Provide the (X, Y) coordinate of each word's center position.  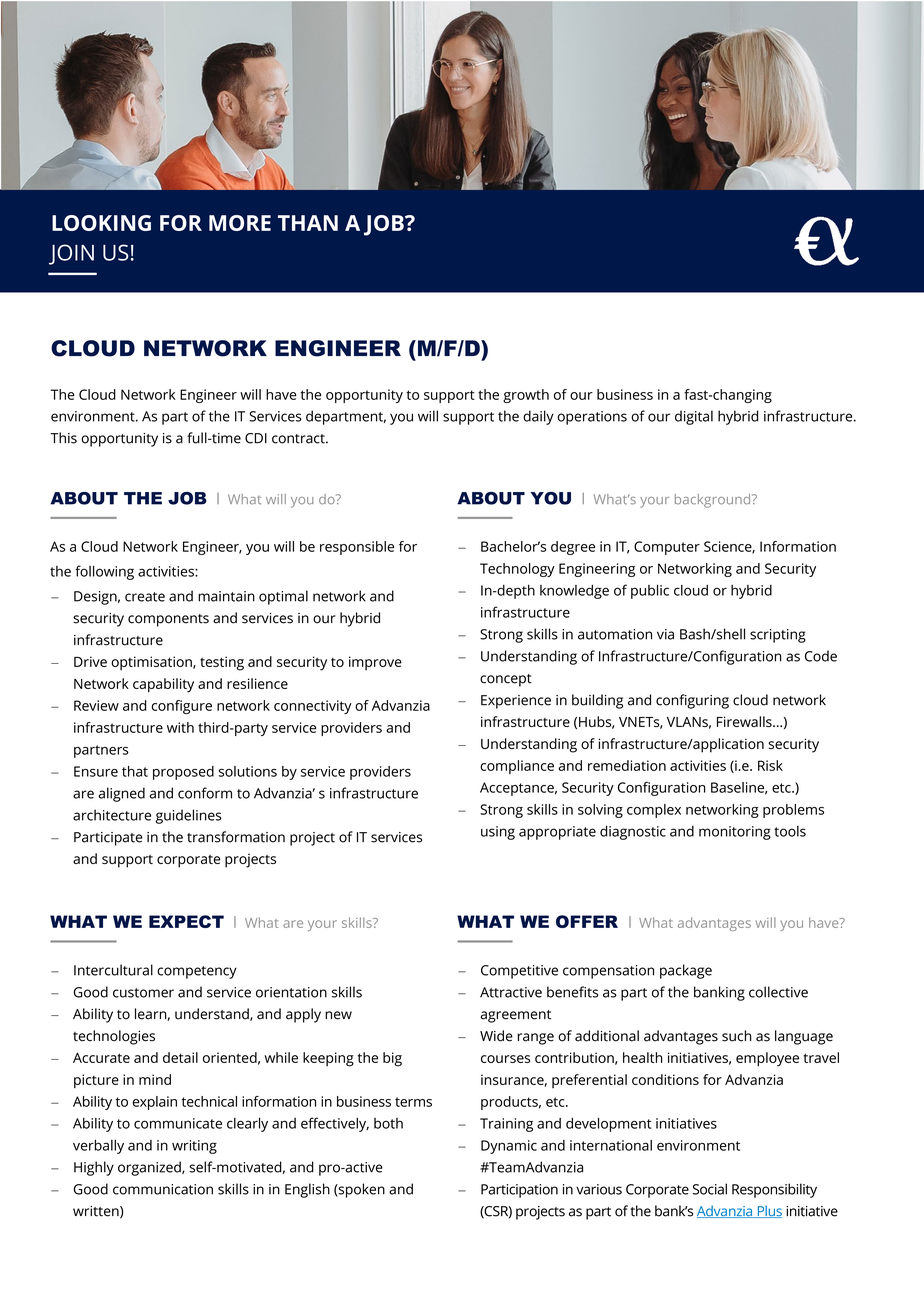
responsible (357, 548)
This (63, 438)
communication (163, 1189)
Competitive (519, 972)
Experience (516, 702)
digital (694, 417)
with (180, 727)
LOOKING (101, 223)
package (686, 971)
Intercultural (113, 970)
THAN (308, 223)
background (714, 501)
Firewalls (745, 721)
